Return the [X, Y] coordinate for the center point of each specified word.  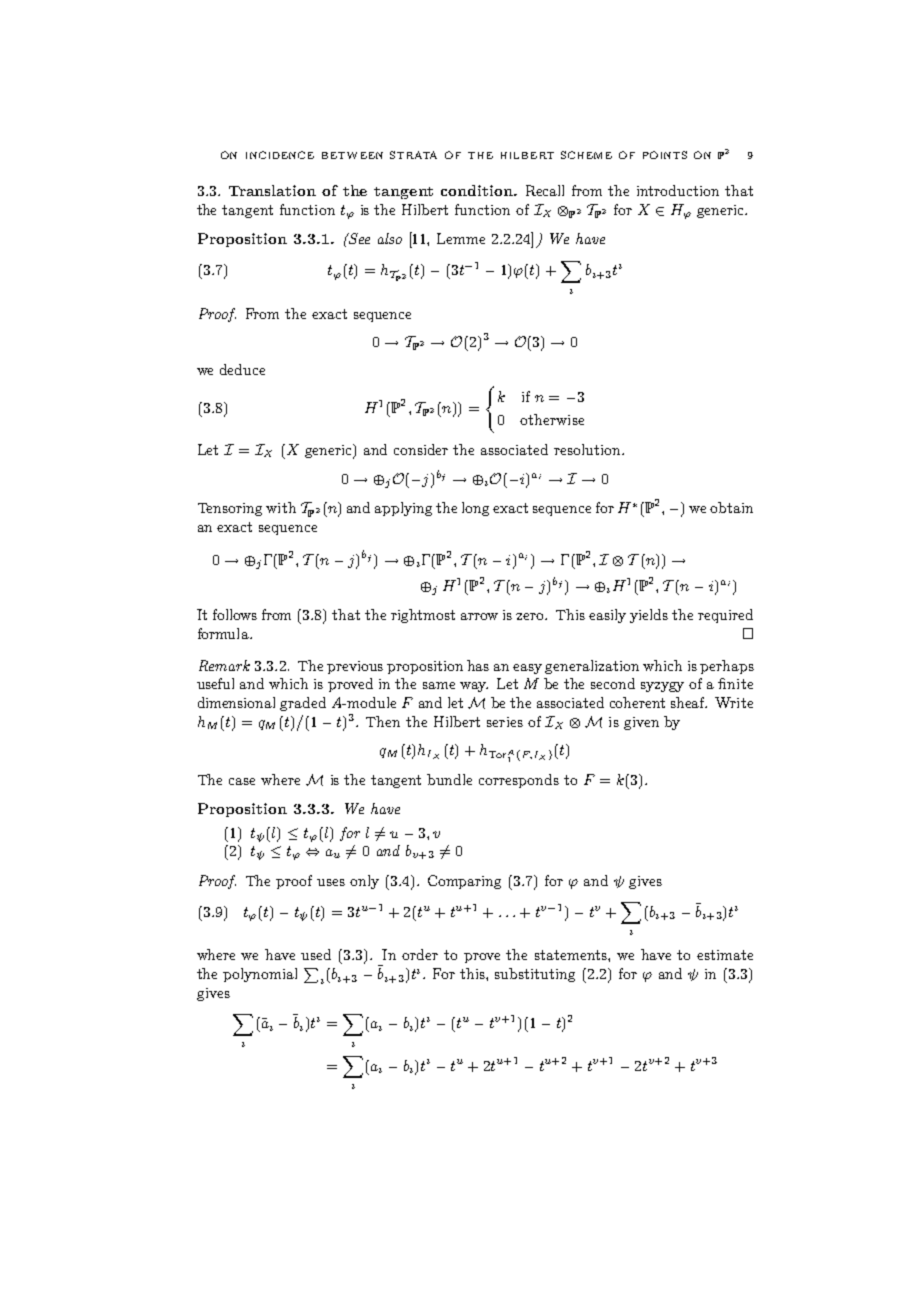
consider [421, 449]
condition [478, 190]
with [281, 507]
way [474, 687]
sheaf [689, 702]
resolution [588, 449]
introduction [678, 190]
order [420, 954]
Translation [272, 190]
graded [303, 704]
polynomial [260, 975]
